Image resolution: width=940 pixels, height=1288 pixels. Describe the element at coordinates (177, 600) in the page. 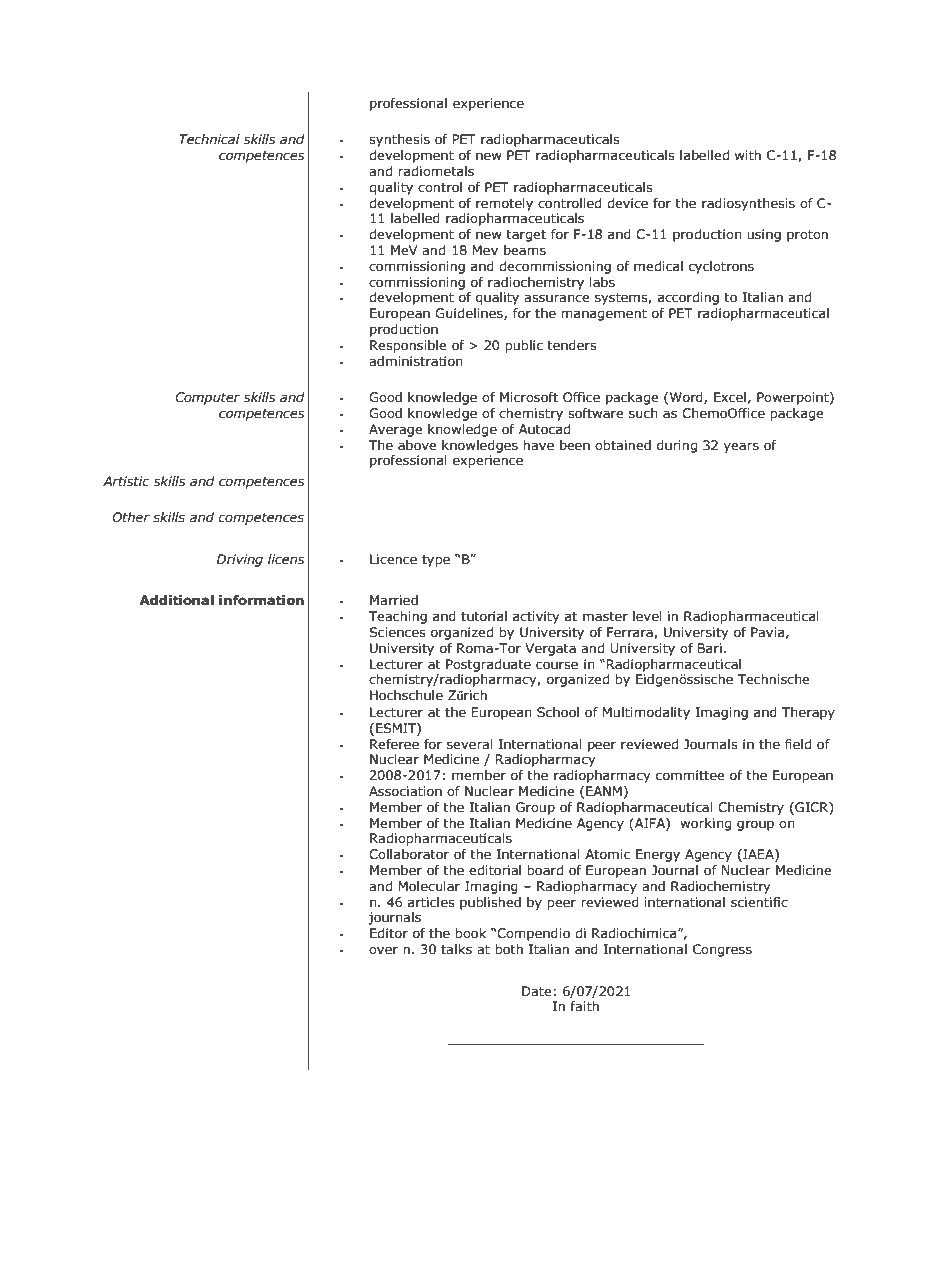

I see `Additional` at that location.
